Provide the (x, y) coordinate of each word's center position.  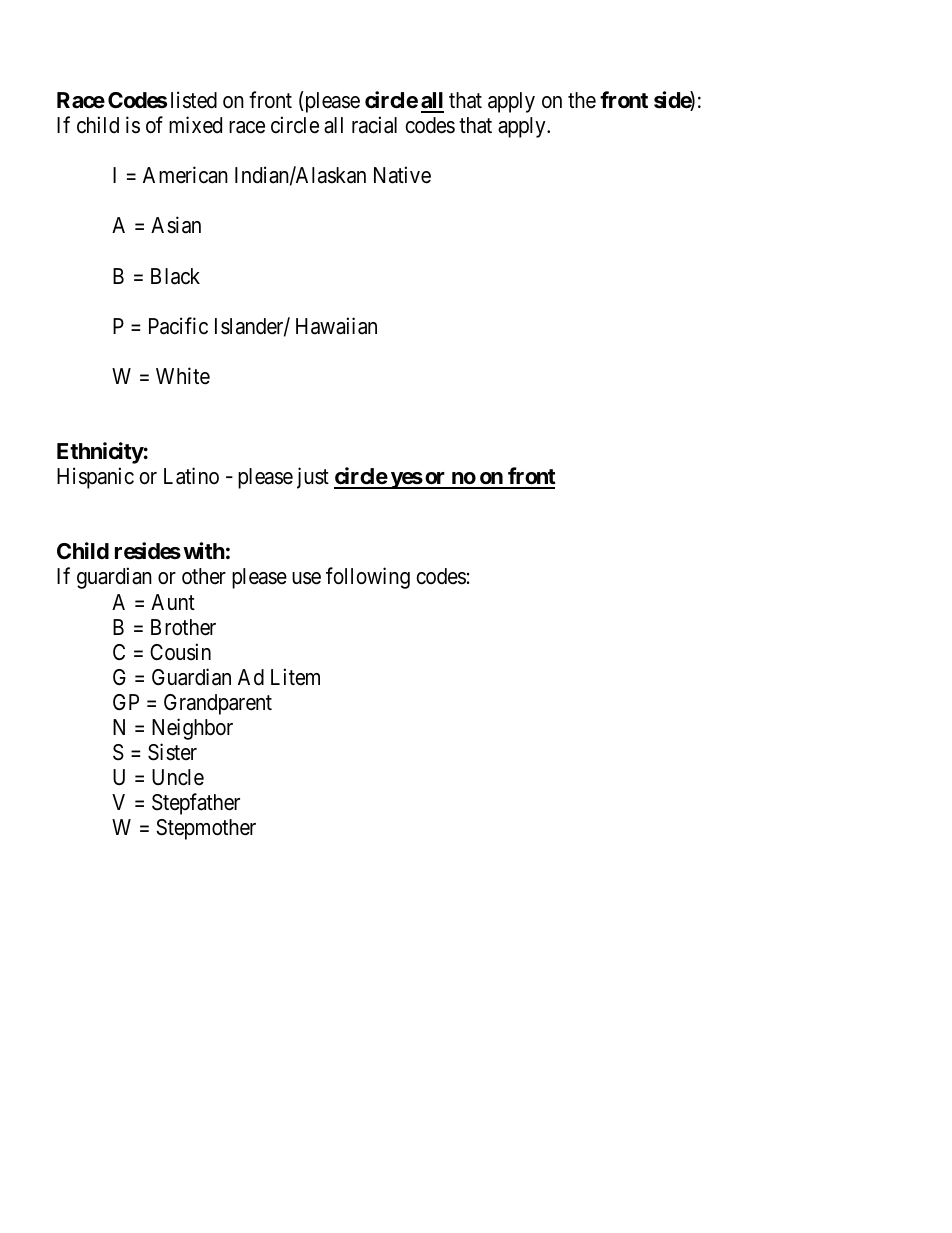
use (306, 578)
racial (374, 125)
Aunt (173, 602)
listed (194, 100)
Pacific (178, 326)
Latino (191, 476)
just (313, 478)
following (368, 578)
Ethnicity (100, 453)
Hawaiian (336, 326)
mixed (195, 125)
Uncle (178, 777)
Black (175, 276)
